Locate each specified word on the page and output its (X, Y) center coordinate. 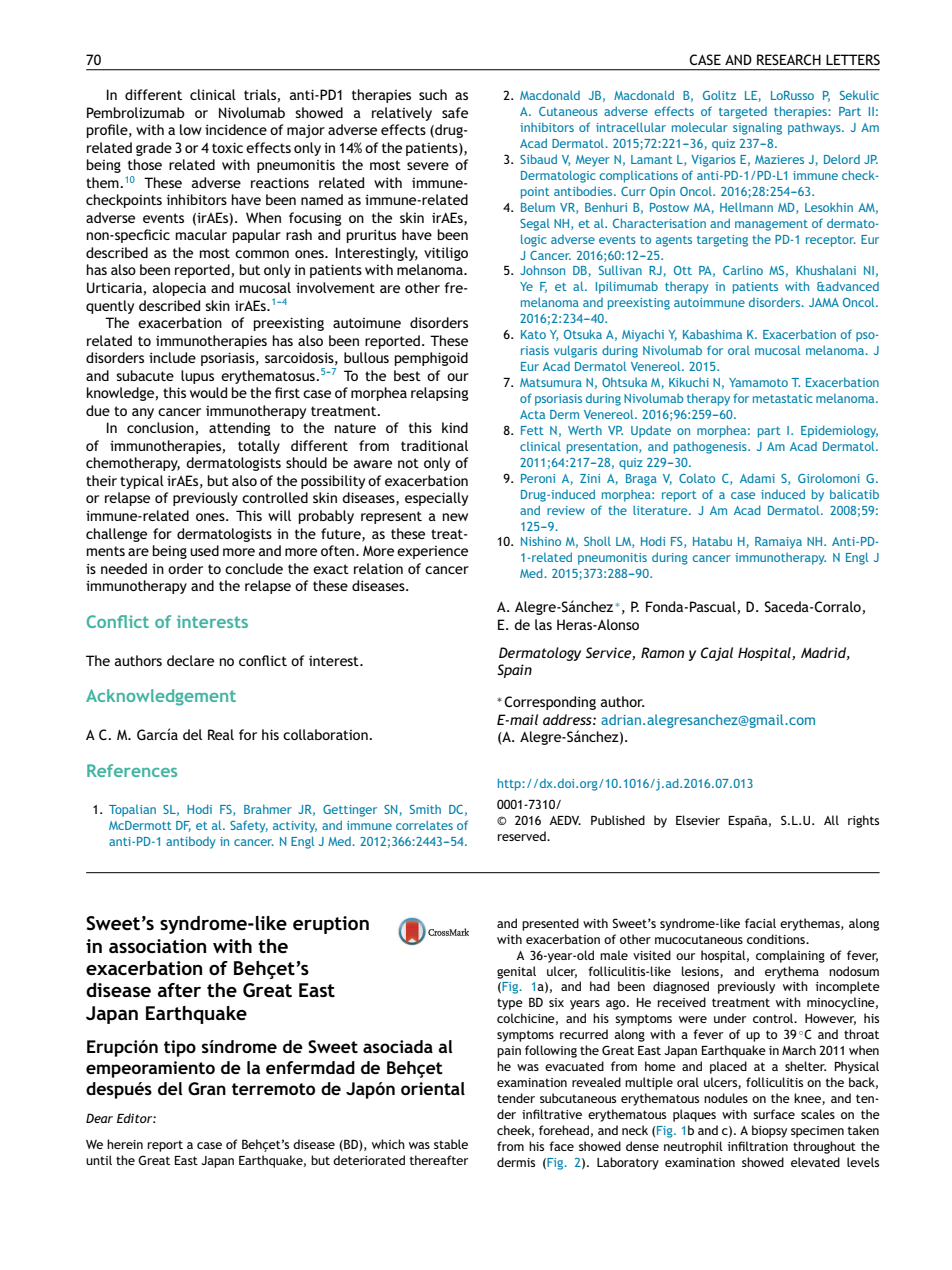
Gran (207, 1088)
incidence (236, 129)
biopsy (769, 1131)
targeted (743, 113)
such (433, 94)
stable (451, 1144)
